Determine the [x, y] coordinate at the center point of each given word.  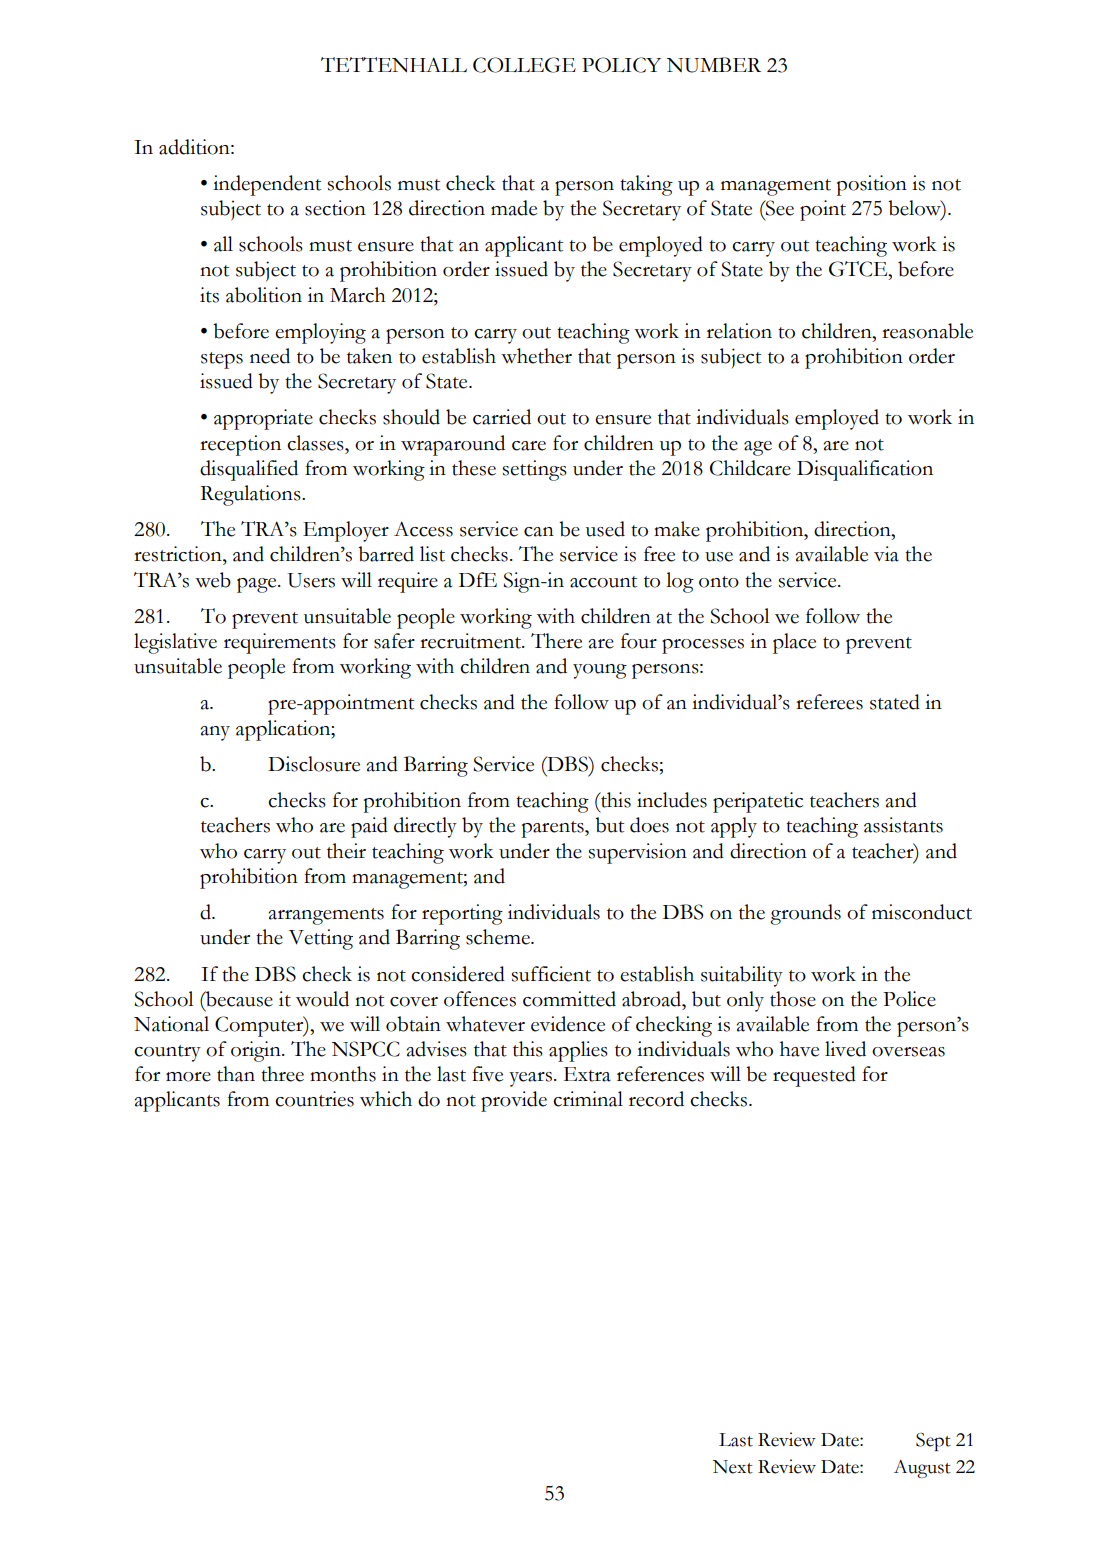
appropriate [263, 419]
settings [534, 470]
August [922, 1469]
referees [829, 702]
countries [314, 1099]
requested [814, 1076]
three [282, 1074]
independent [267, 185]
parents [554, 829]
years [530, 1079]
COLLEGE [524, 65]
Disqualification [865, 470]
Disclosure [314, 764]
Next [733, 1467]
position [872, 185]
